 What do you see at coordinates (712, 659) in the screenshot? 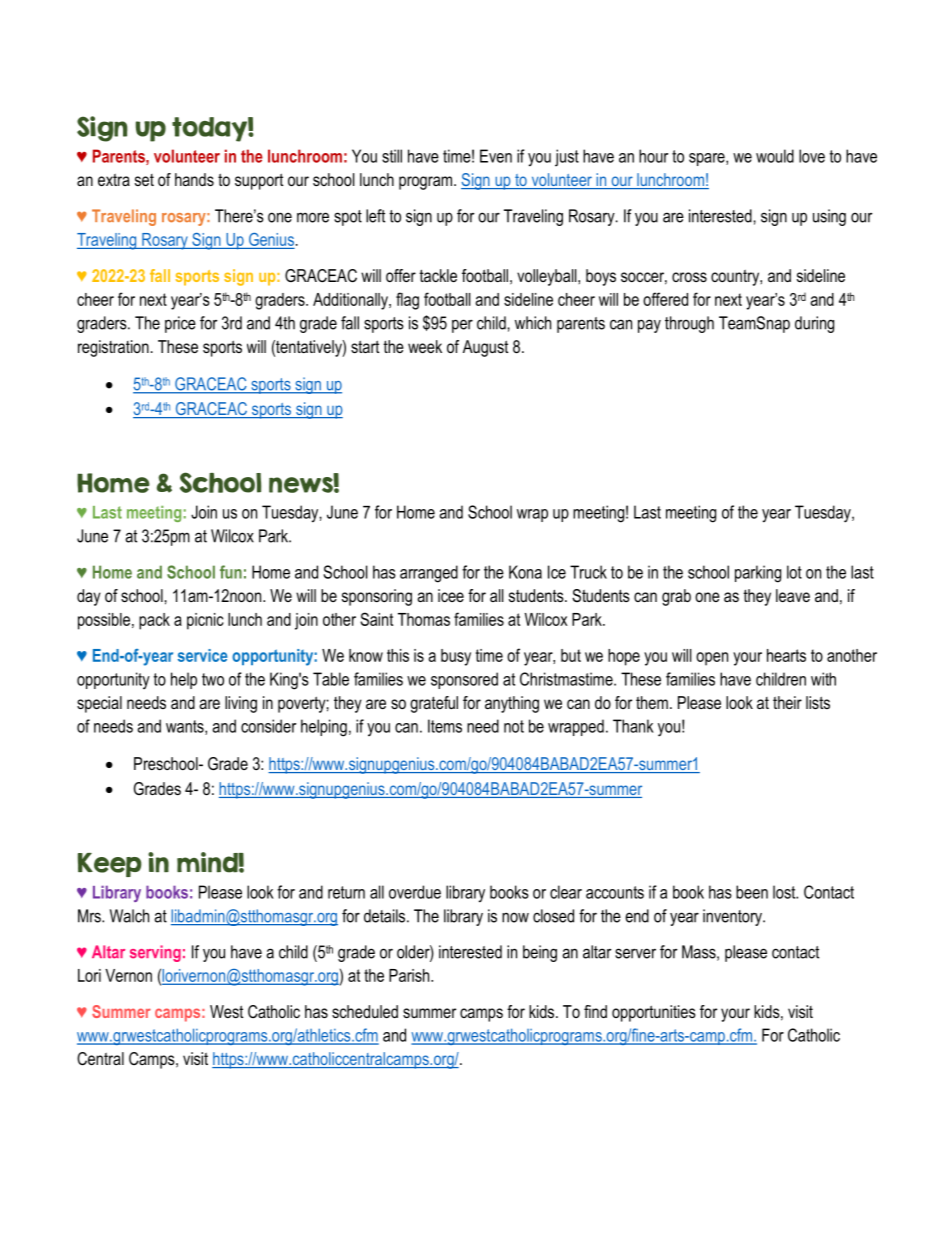
I see `open` at bounding box center [712, 659].
